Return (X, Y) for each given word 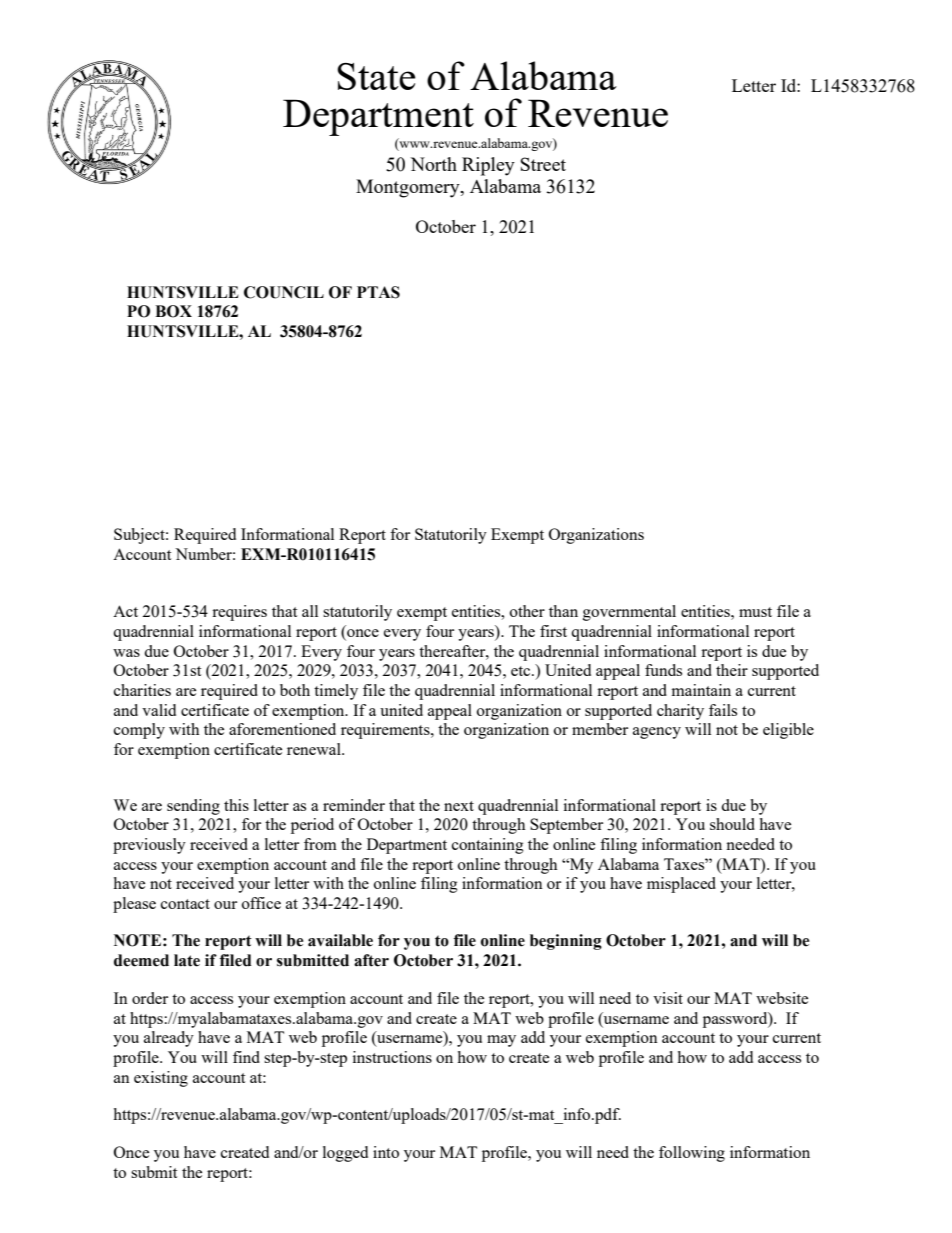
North (433, 164)
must (755, 612)
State (376, 76)
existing (161, 1079)
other (527, 611)
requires (239, 613)
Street (543, 164)
